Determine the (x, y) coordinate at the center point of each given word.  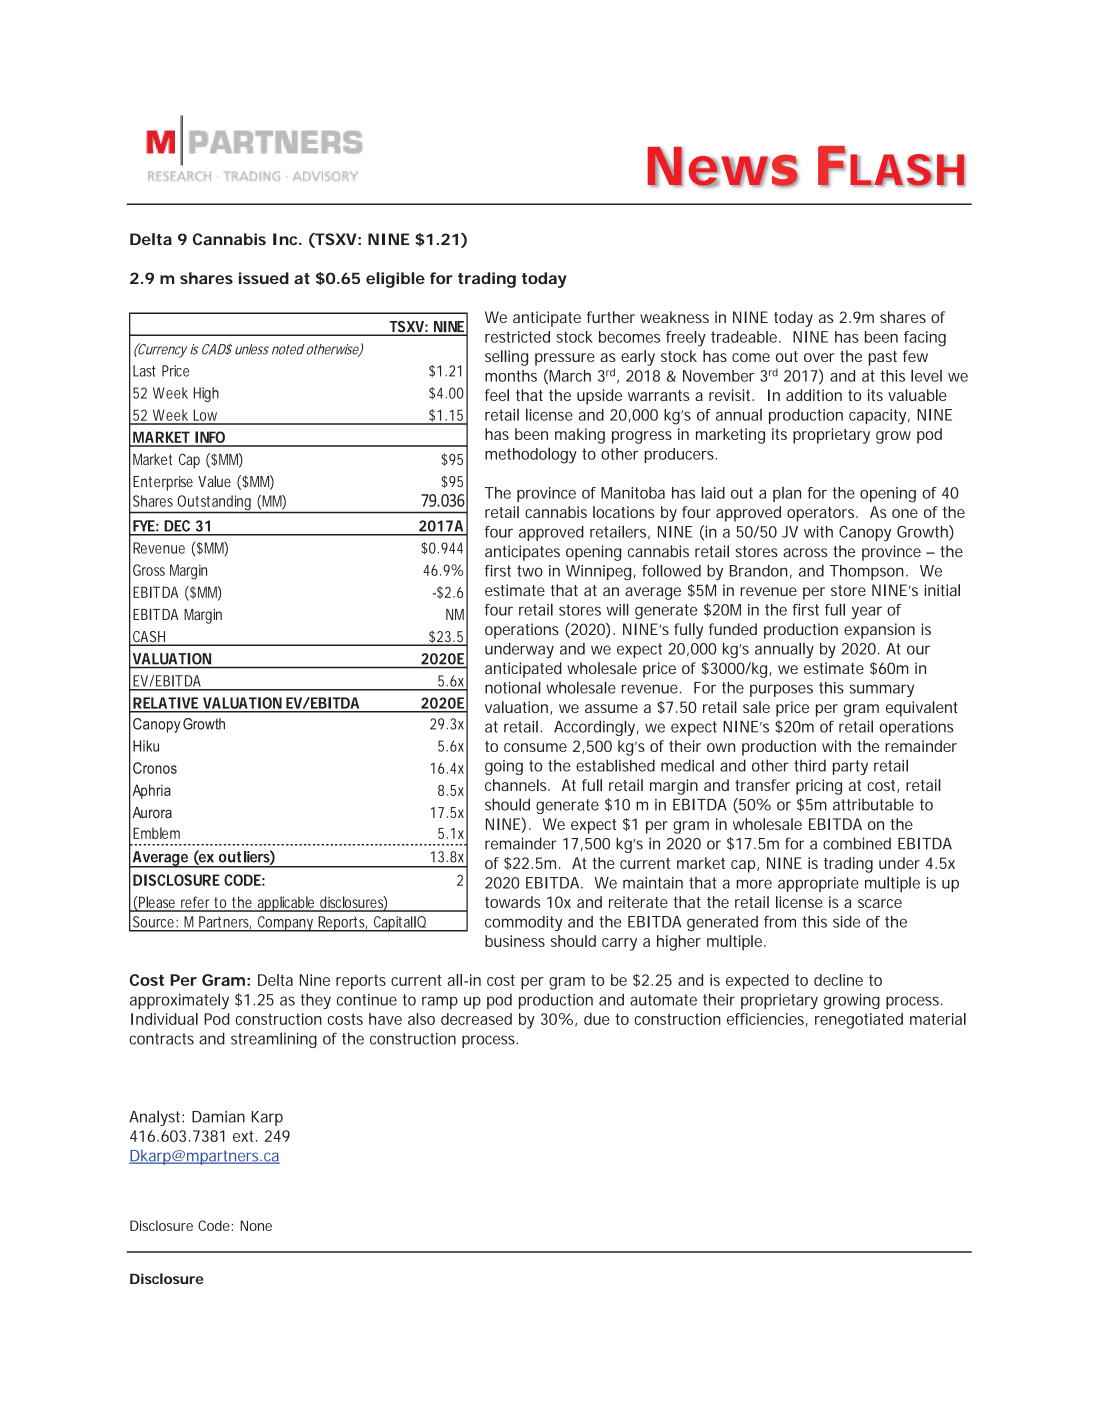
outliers (244, 857)
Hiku (146, 746)
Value (214, 481)
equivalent (922, 709)
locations (624, 512)
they (315, 1001)
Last (144, 371)
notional (513, 687)
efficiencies (765, 1019)
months (511, 376)
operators (820, 514)
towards (513, 902)
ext (243, 1136)
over (819, 357)
